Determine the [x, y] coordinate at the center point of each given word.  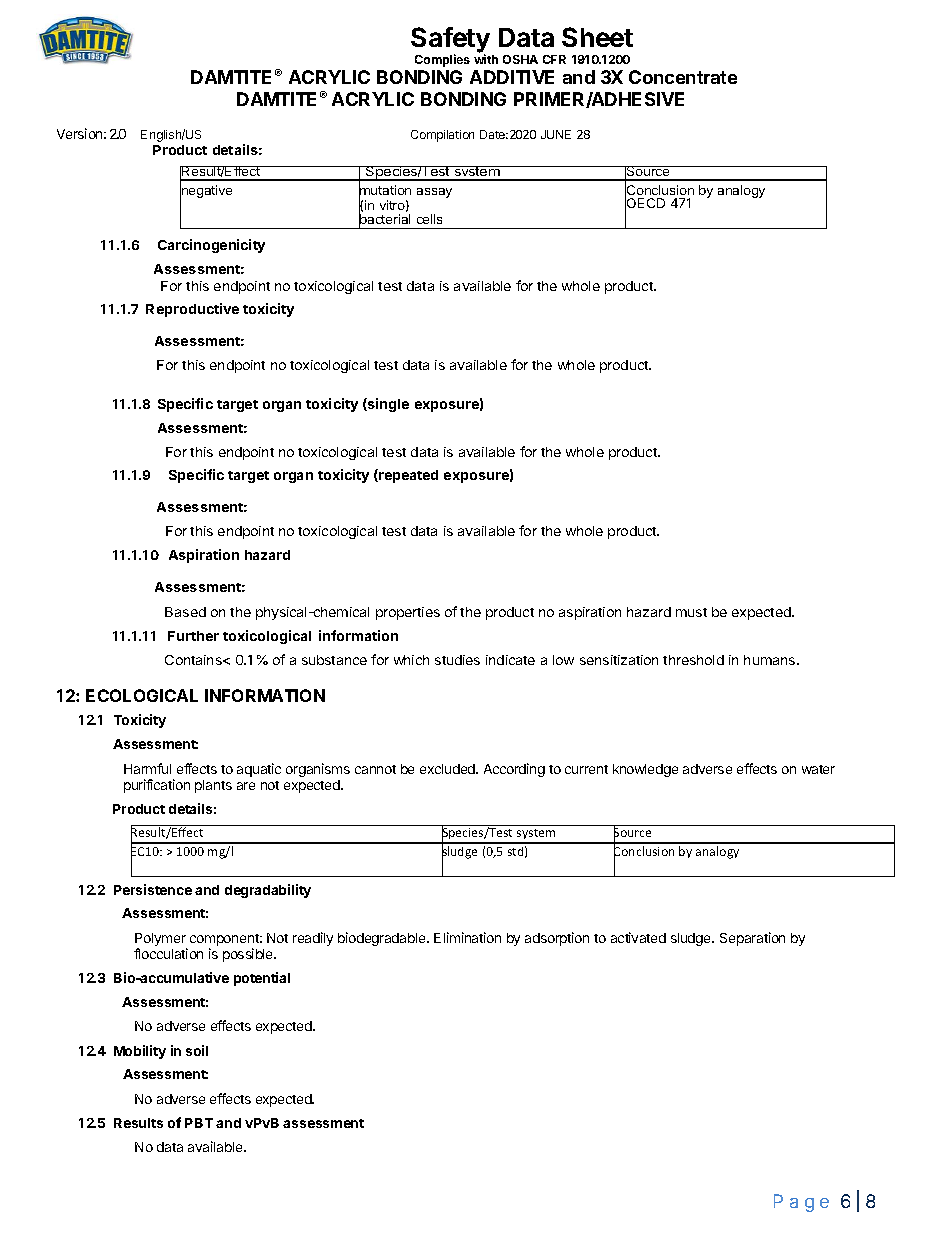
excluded [448, 769]
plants [213, 786]
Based [185, 612]
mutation [385, 190]
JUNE [556, 134]
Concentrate [683, 77]
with [486, 59]
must [691, 612]
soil [197, 1050]
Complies [442, 60]
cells [429, 219]
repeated [407, 476]
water [818, 769]
